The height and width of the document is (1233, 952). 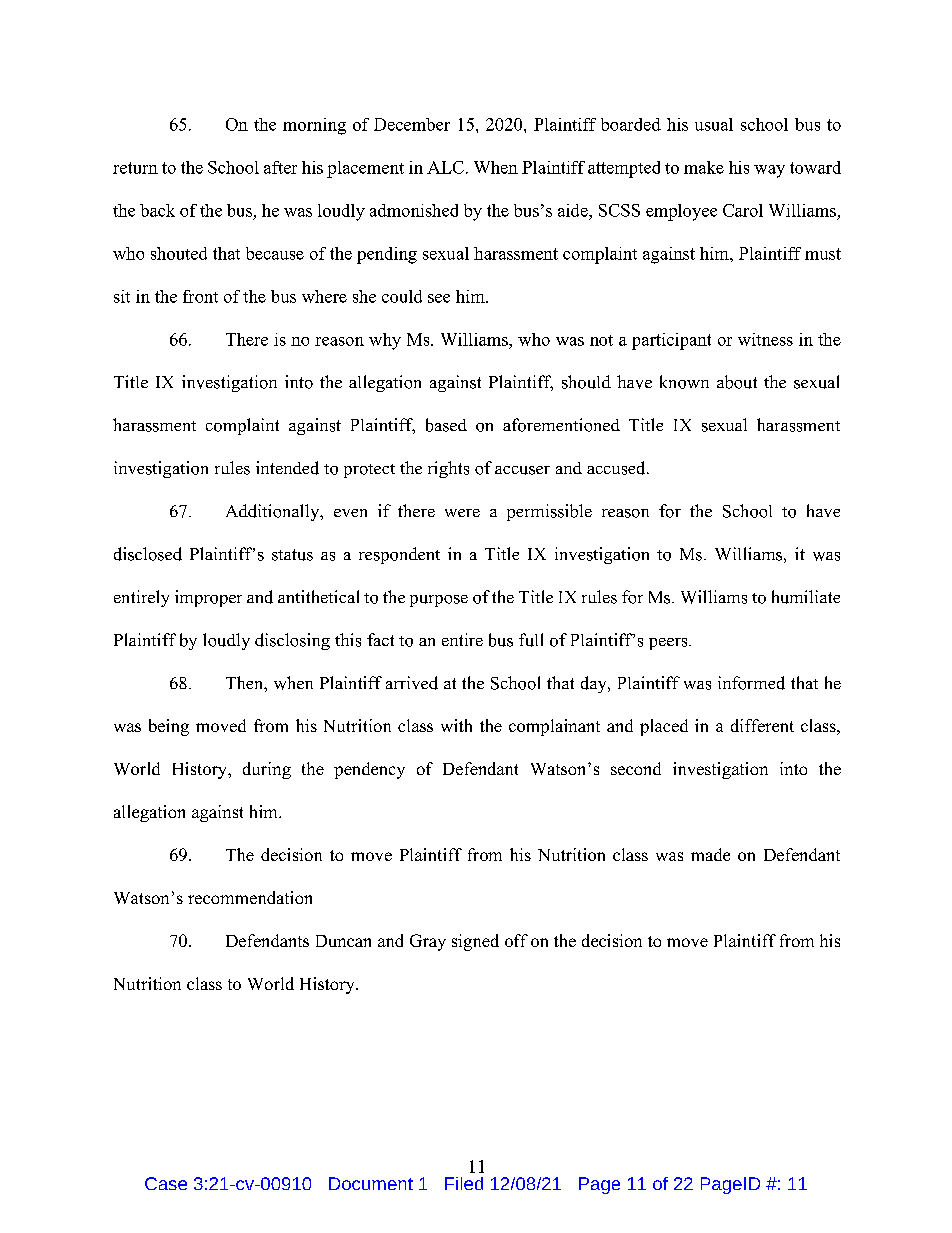 I want to click on about, so click(x=737, y=382).
